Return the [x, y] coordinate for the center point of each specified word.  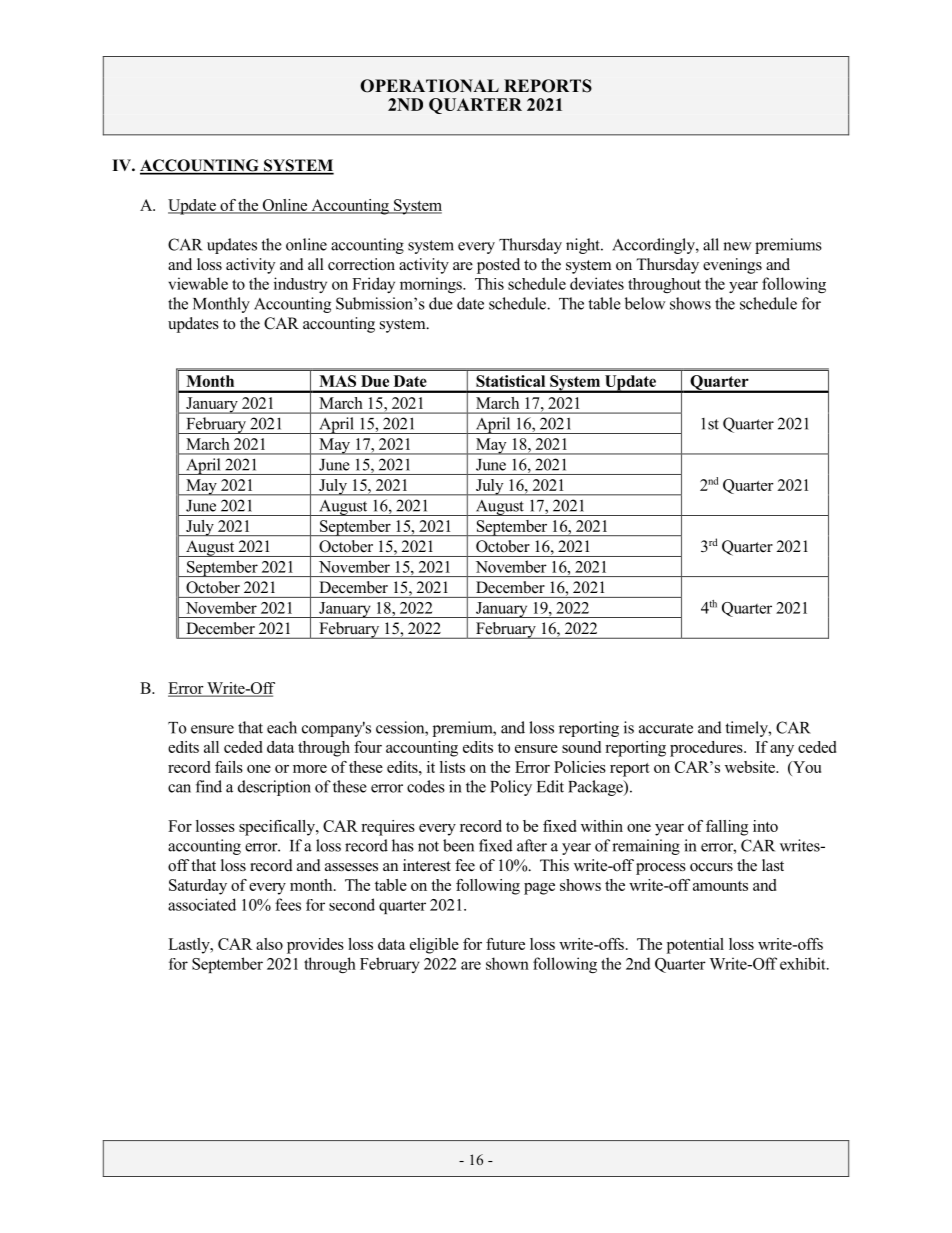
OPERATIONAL [429, 86]
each [282, 727]
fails [229, 767]
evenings [732, 266]
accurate [666, 728]
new [737, 246]
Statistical [510, 381]
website [751, 767]
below [645, 303]
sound [581, 747]
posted [498, 266]
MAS [337, 381]
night [584, 246]
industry [300, 285]
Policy [511, 788]
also [269, 944]
